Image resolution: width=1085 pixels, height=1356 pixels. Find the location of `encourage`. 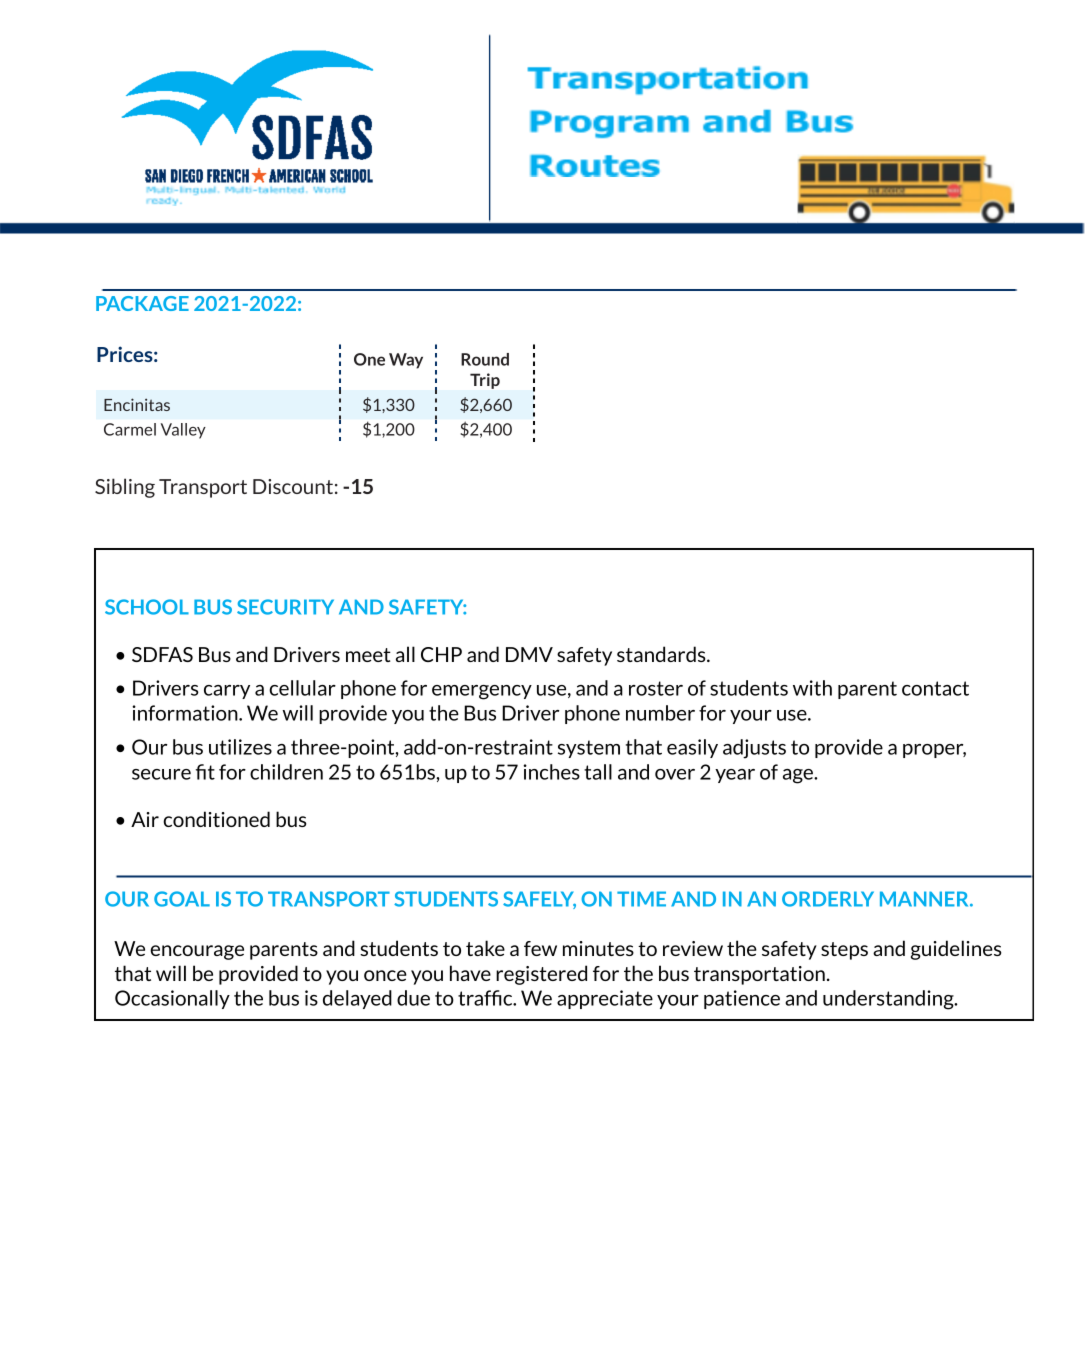

encourage is located at coordinates (197, 952).
